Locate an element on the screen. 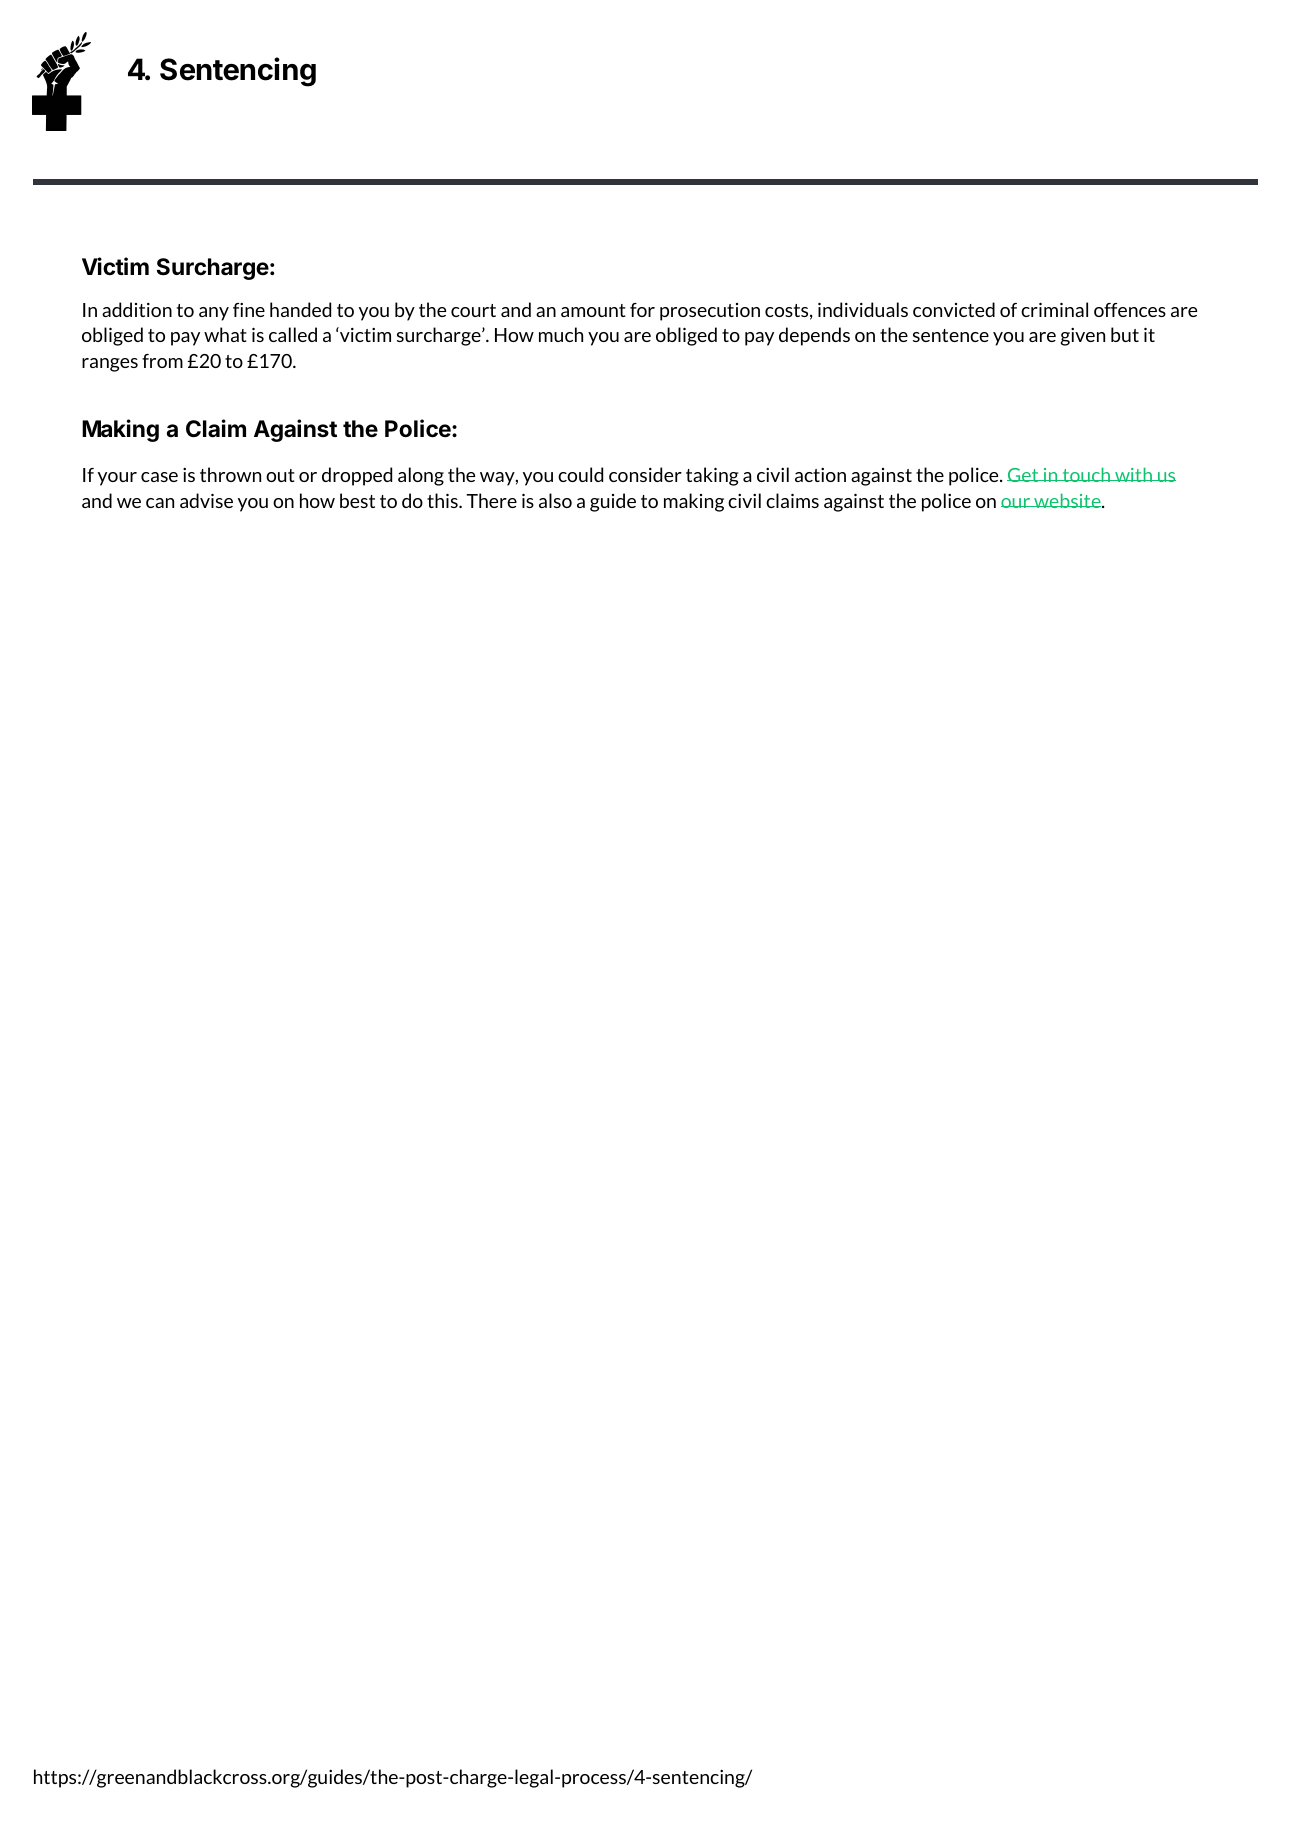  any is located at coordinates (214, 314).
